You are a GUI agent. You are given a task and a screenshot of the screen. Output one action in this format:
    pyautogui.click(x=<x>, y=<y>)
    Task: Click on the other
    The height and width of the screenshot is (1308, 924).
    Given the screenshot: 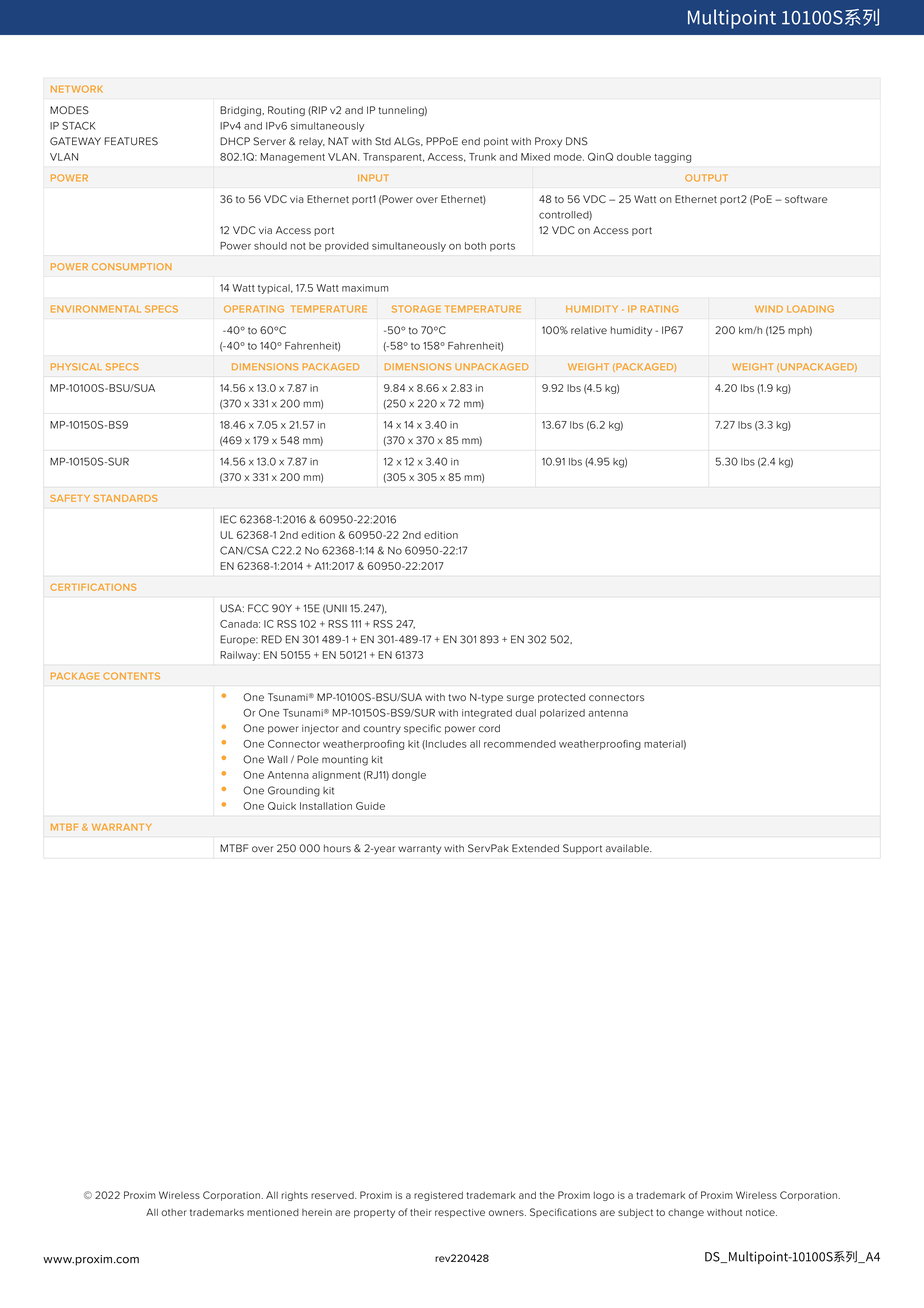 What is the action you would take?
    pyautogui.click(x=174, y=1212)
